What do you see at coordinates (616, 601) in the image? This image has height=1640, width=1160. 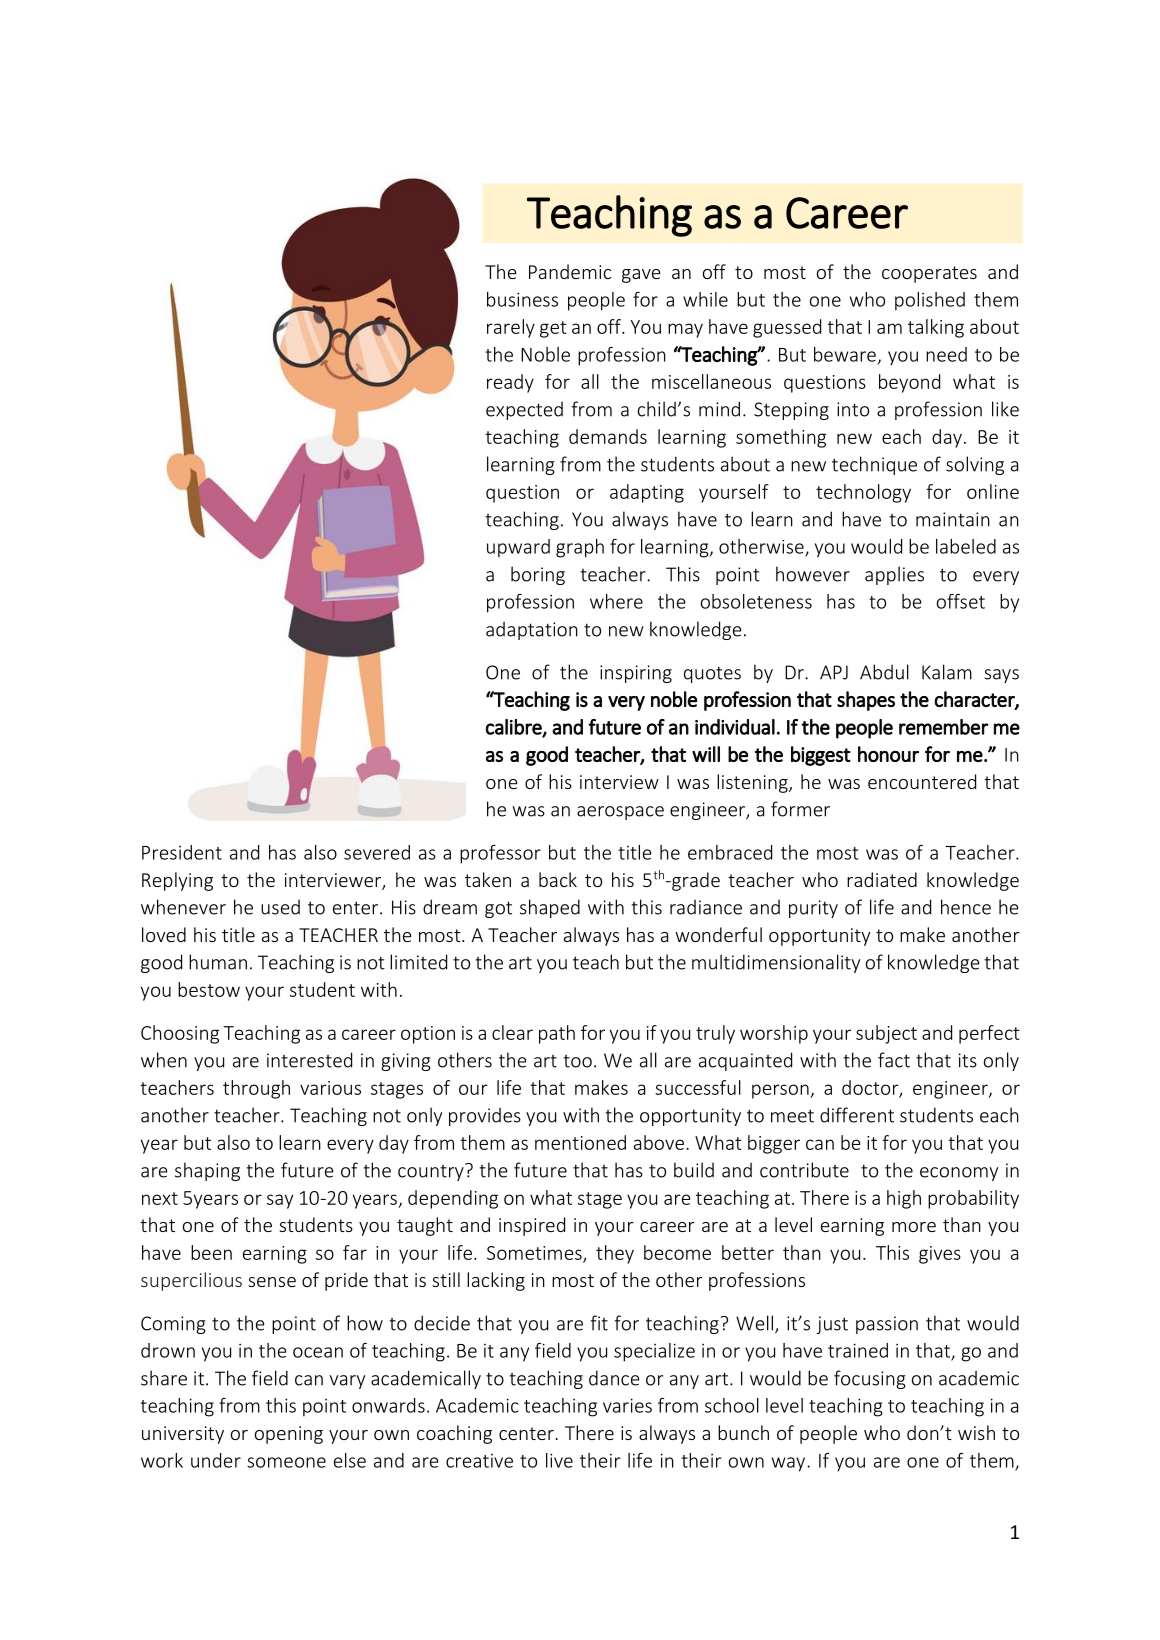 I see `where` at bounding box center [616, 601].
